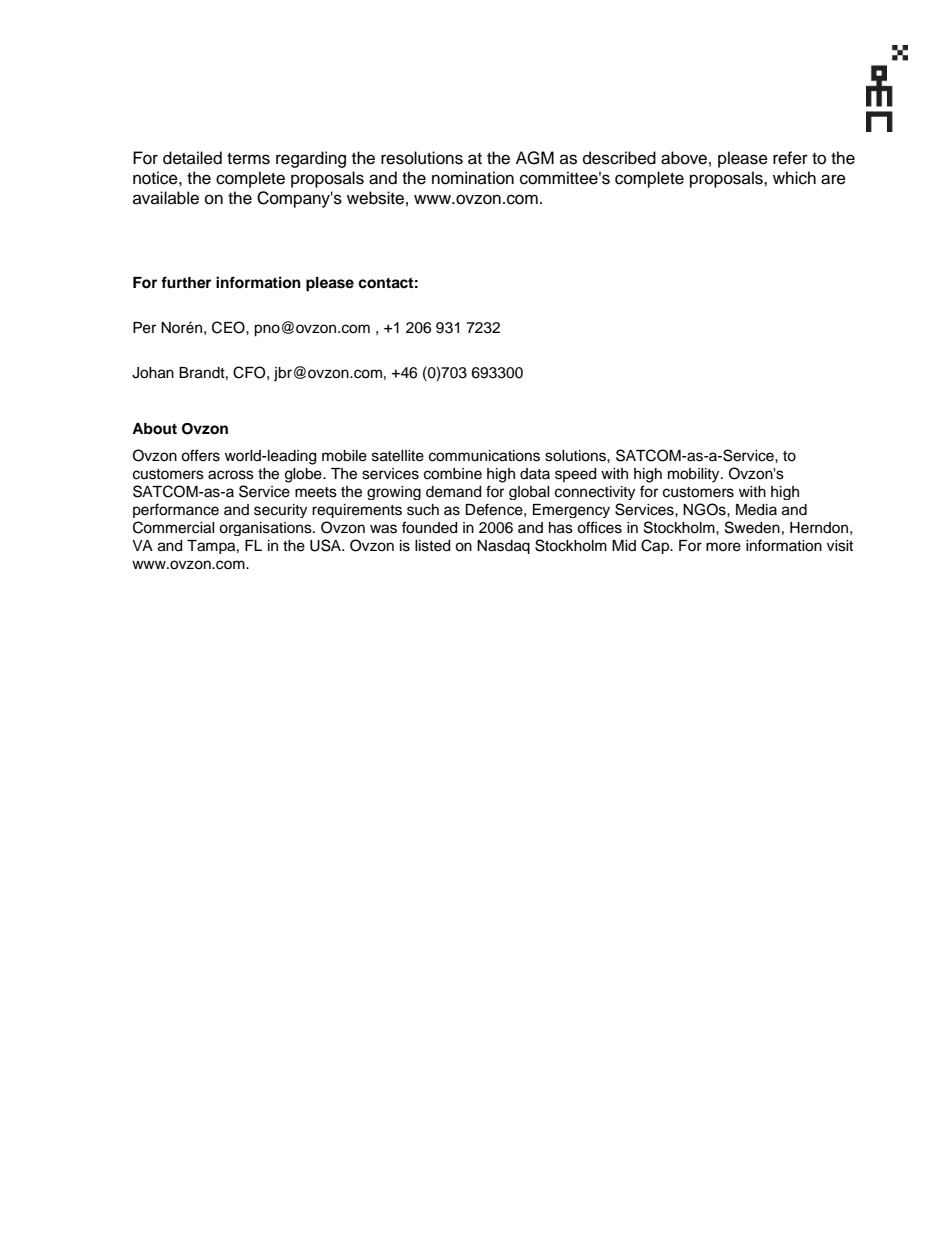  What do you see at coordinates (398, 456) in the screenshot?
I see `satellite` at bounding box center [398, 456].
